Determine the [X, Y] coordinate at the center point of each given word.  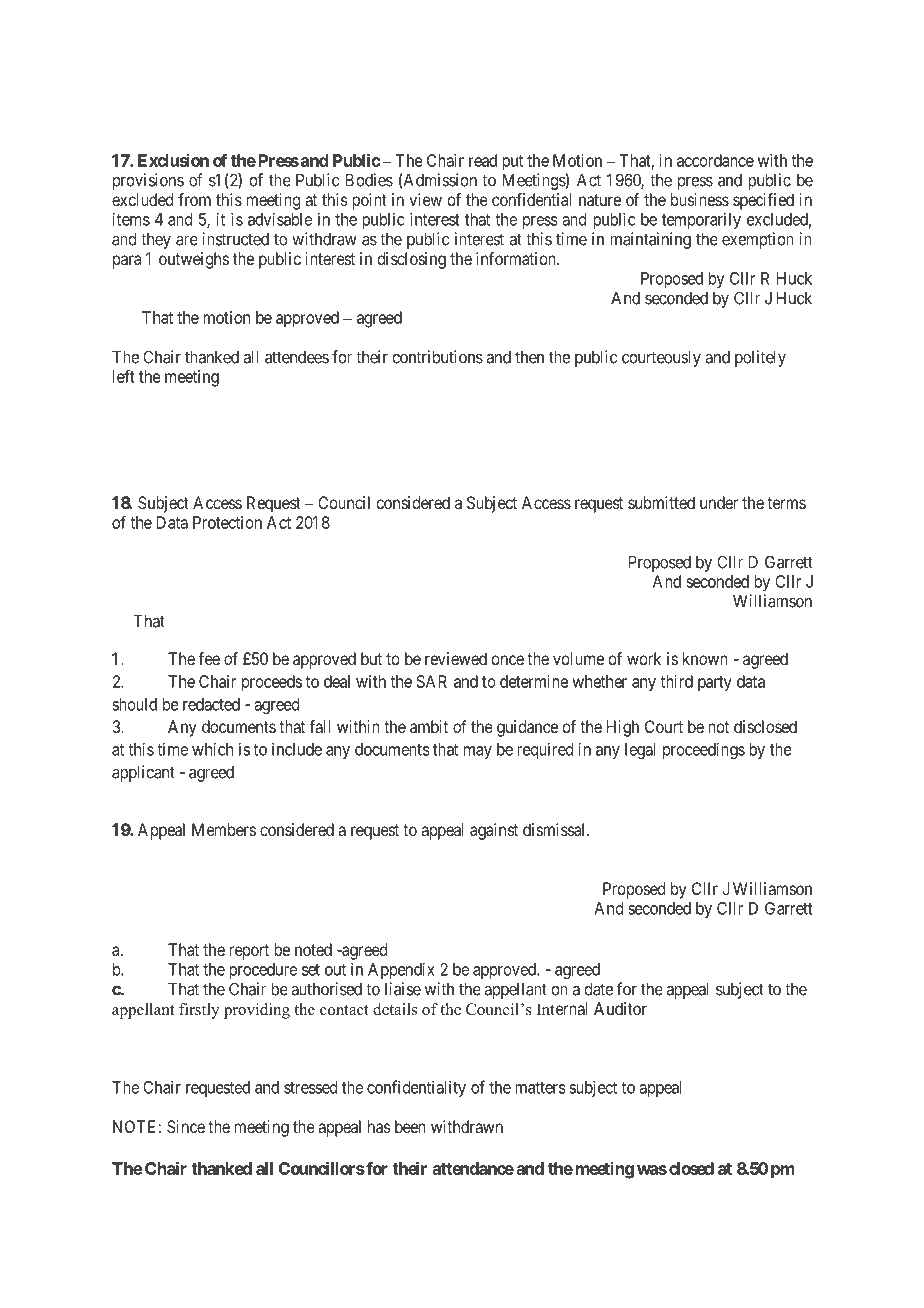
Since [186, 1126]
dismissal [555, 829]
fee [209, 658]
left [124, 376]
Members [224, 829]
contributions [437, 357]
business [700, 199]
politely [760, 358]
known [705, 658]
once [507, 660]
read [483, 160]
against [494, 831]
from [194, 199]
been [410, 1126]
